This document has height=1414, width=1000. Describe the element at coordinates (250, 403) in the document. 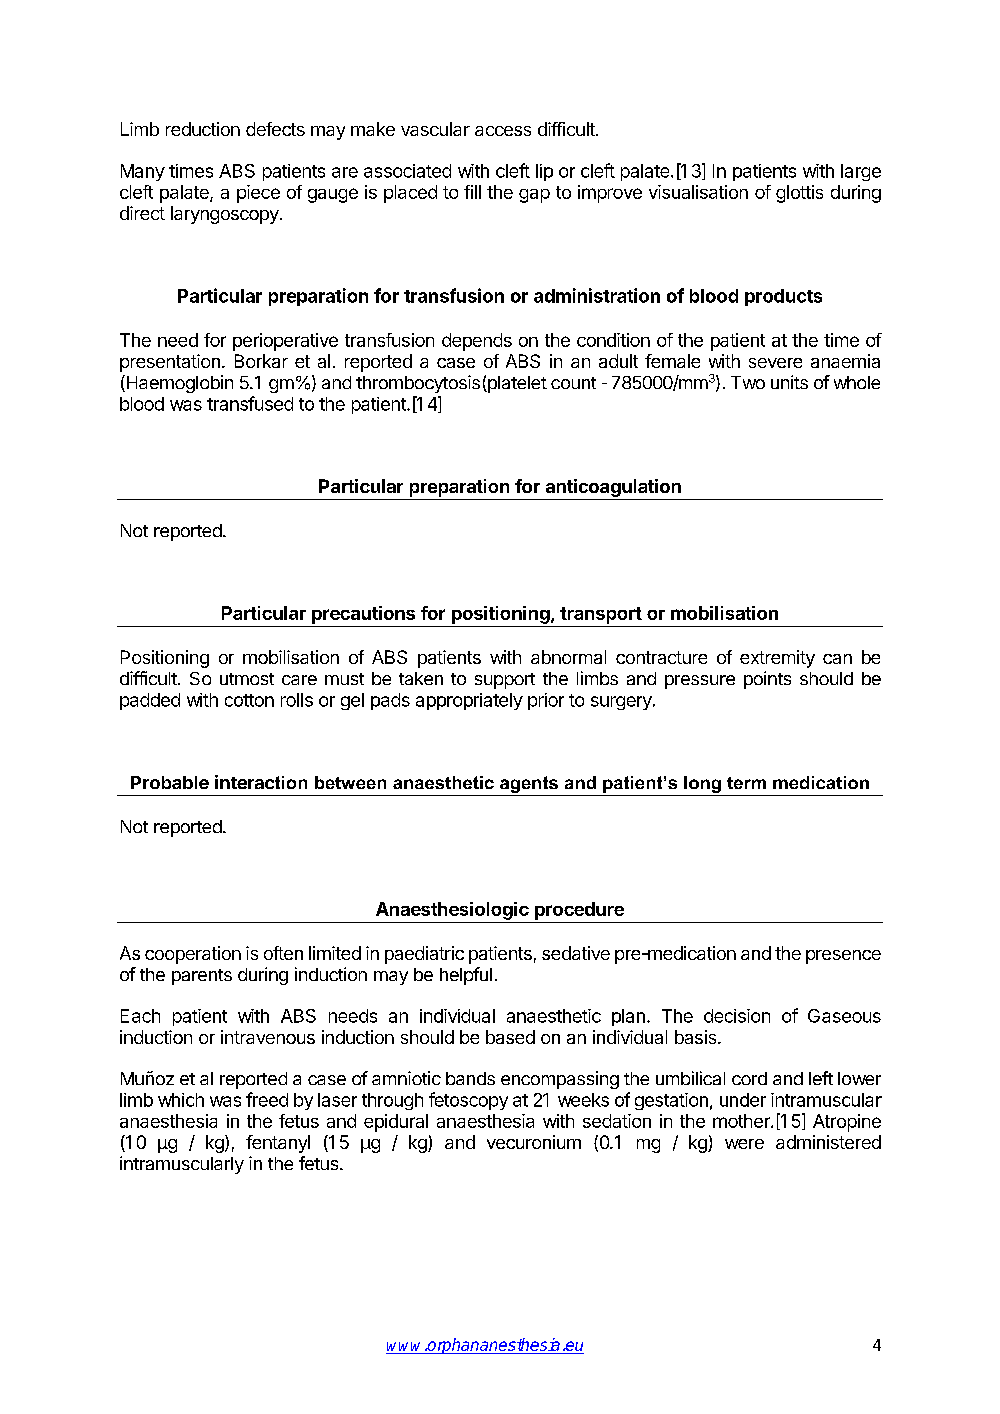

I see `transfused` at that location.
